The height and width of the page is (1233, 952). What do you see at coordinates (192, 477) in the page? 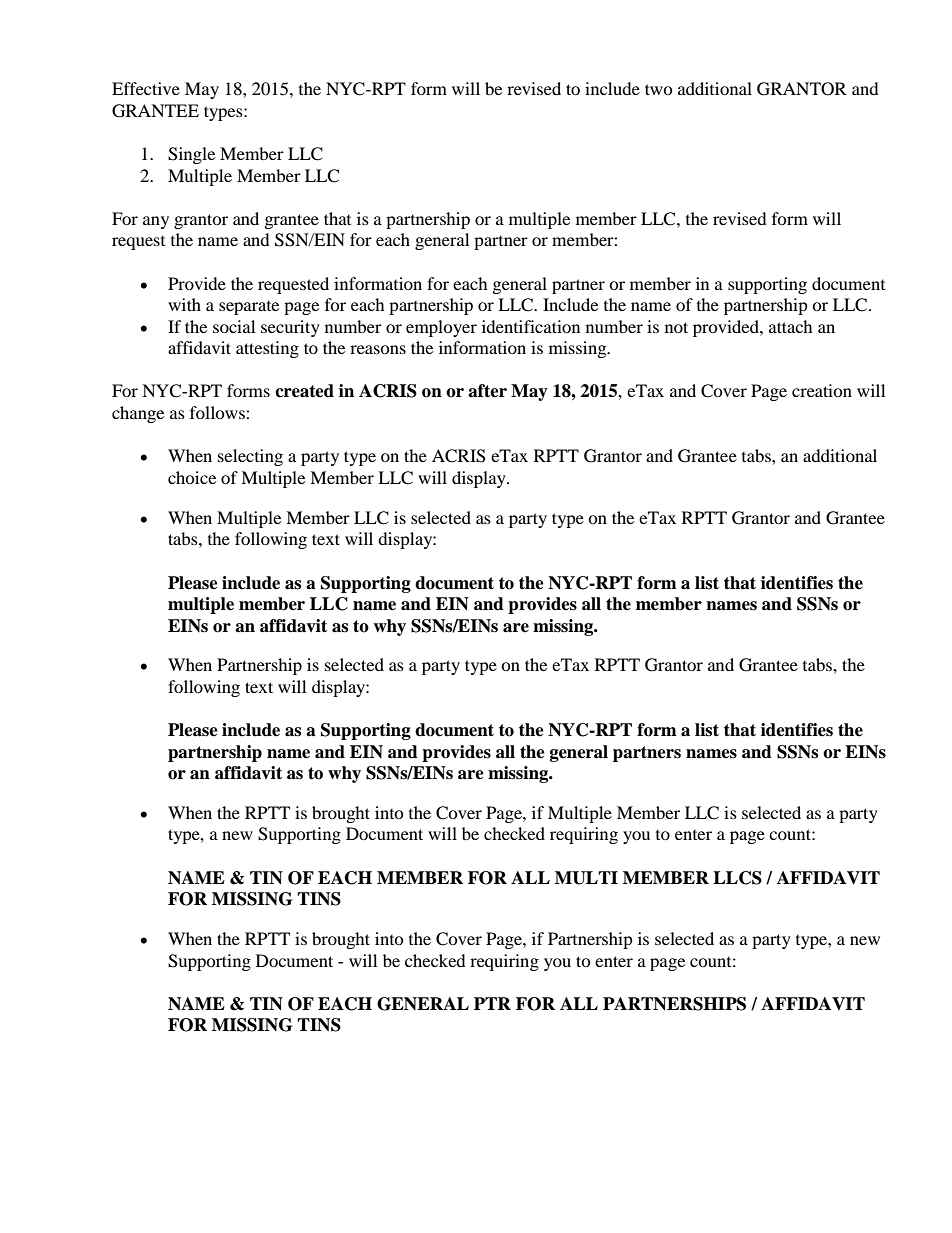
I see `choice` at bounding box center [192, 477].
